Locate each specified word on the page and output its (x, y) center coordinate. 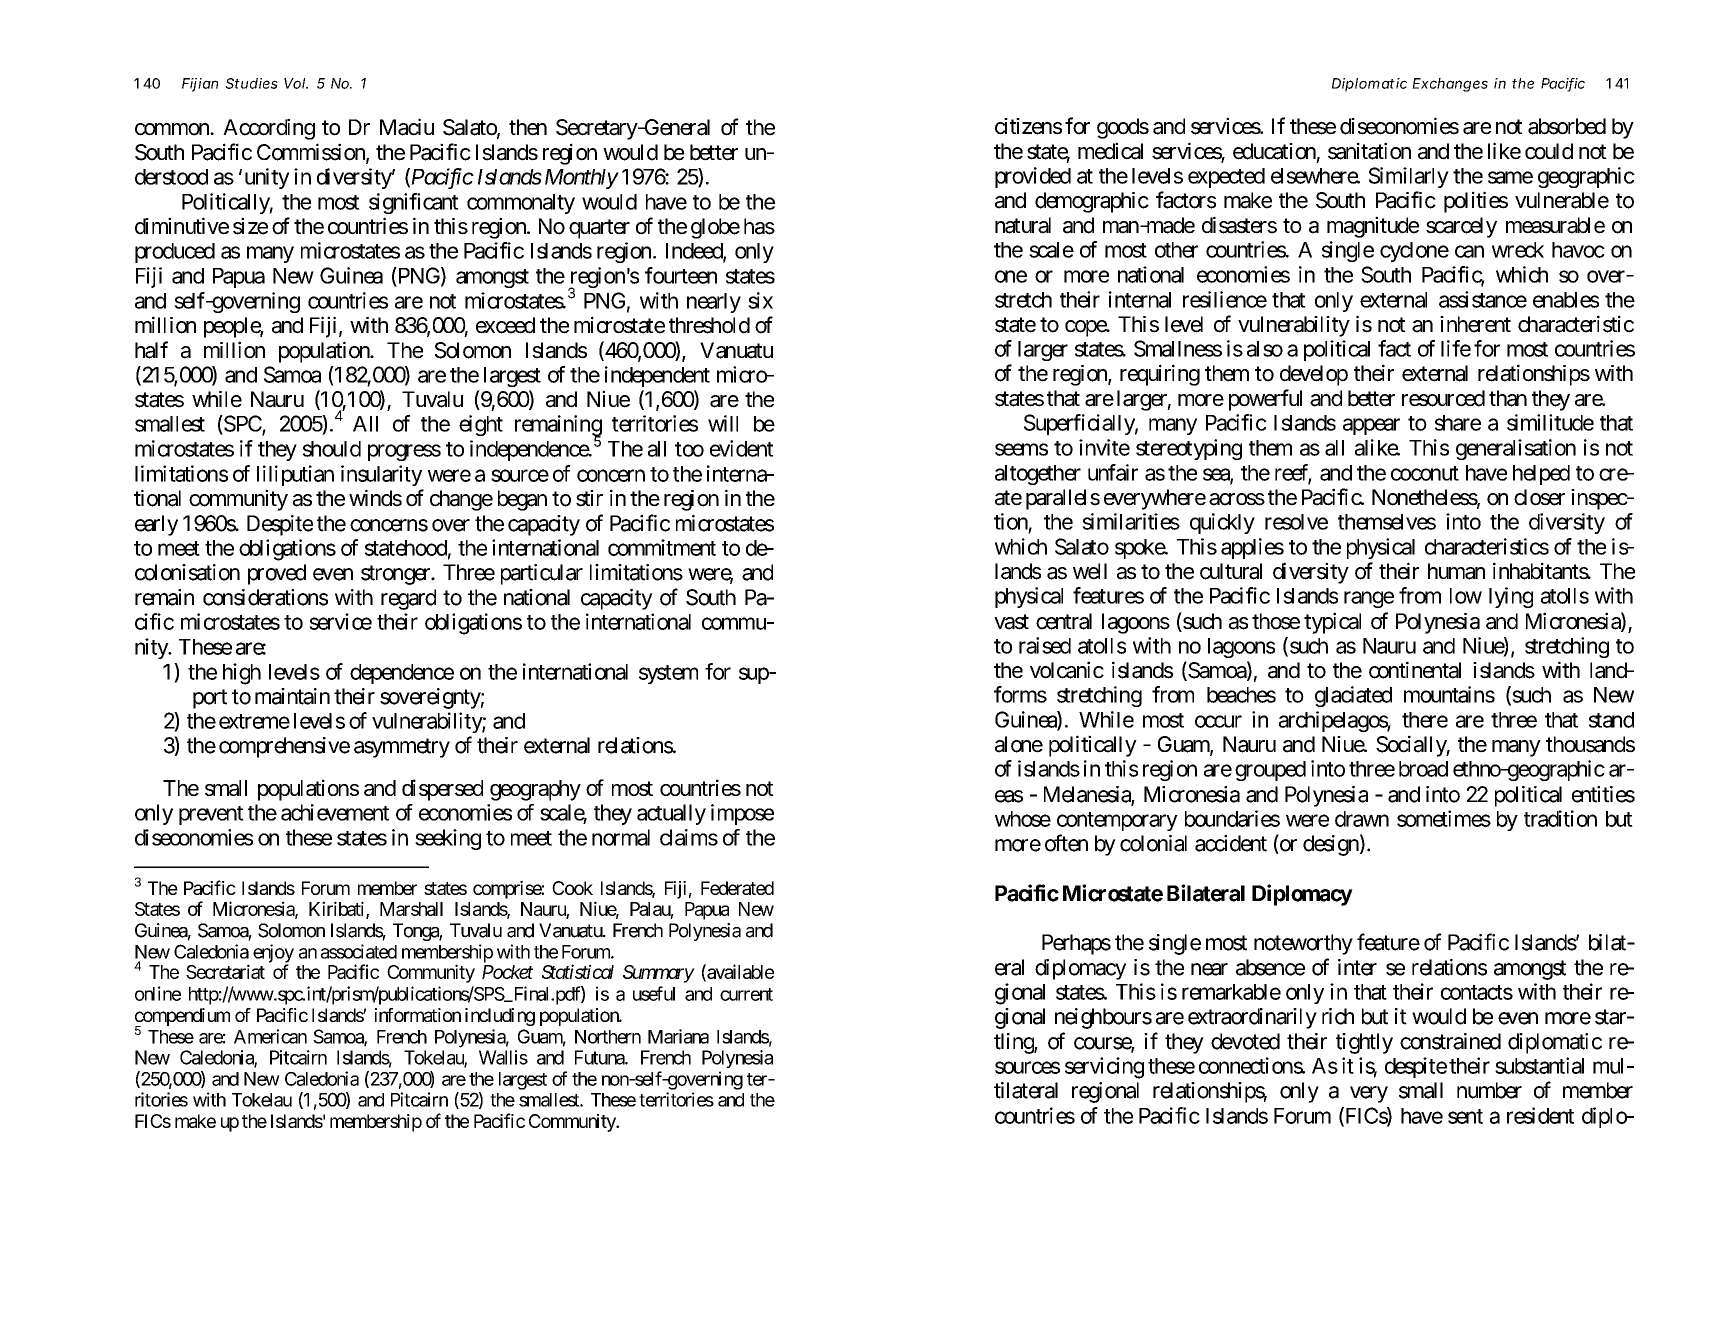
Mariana (678, 1036)
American (270, 1036)
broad (1423, 769)
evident (741, 448)
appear (1371, 426)
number (1489, 1090)
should (332, 449)
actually (671, 814)
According (269, 129)
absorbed (1567, 126)
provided (1033, 177)
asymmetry (402, 748)
